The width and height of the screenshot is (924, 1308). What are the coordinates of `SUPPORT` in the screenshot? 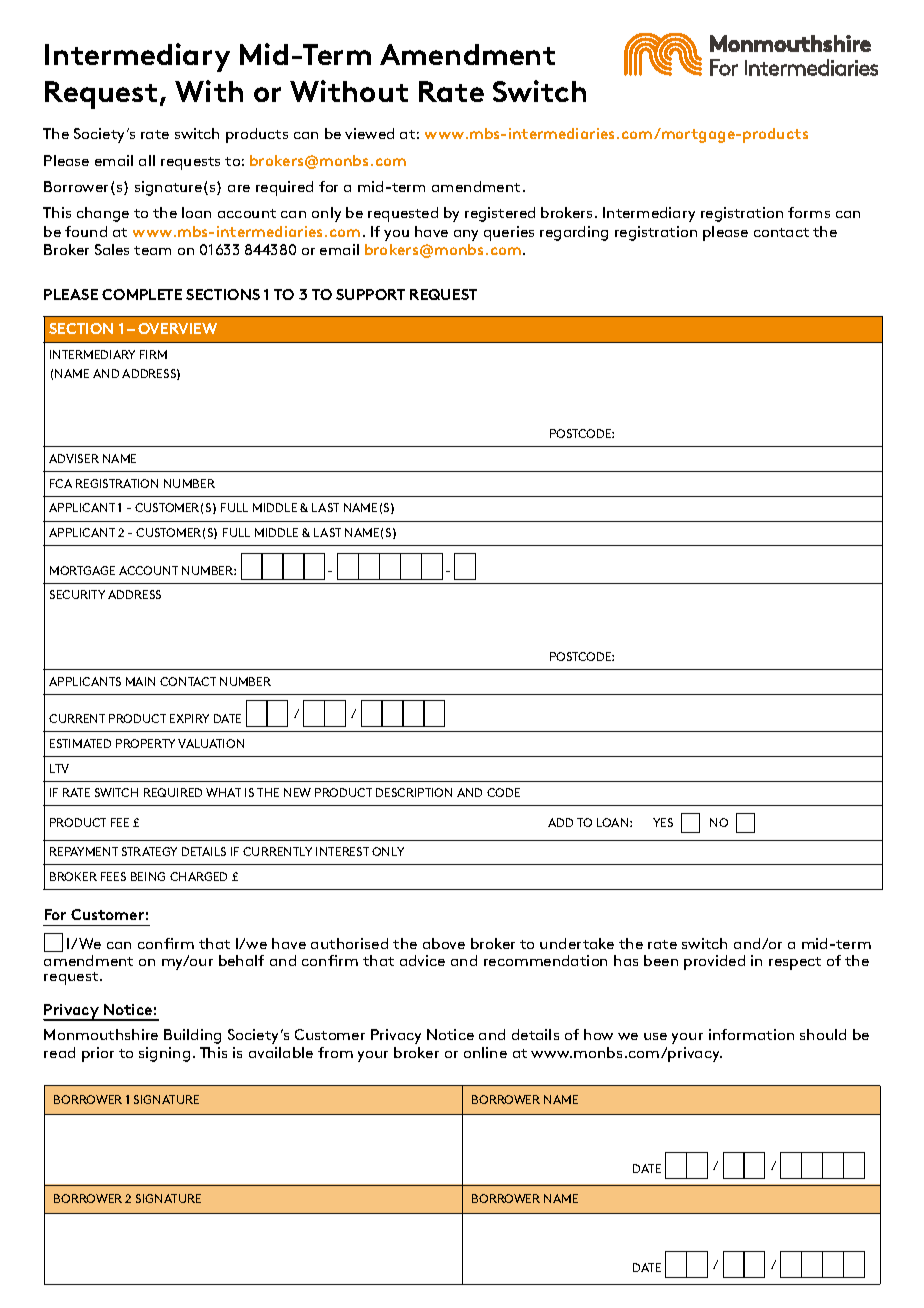 It's located at (370, 294).
